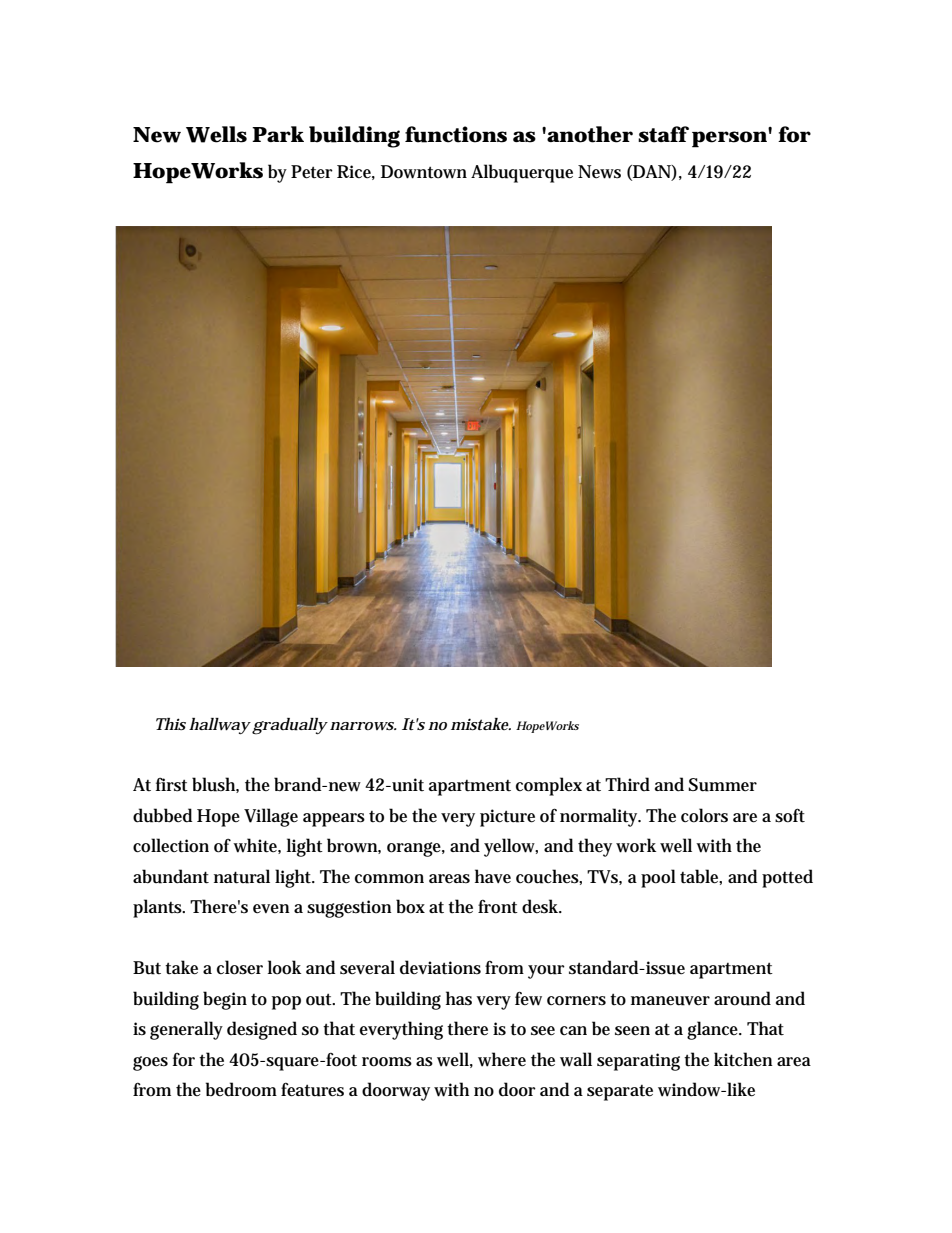 The height and width of the screenshot is (1233, 952). I want to click on person, so click(729, 139).
